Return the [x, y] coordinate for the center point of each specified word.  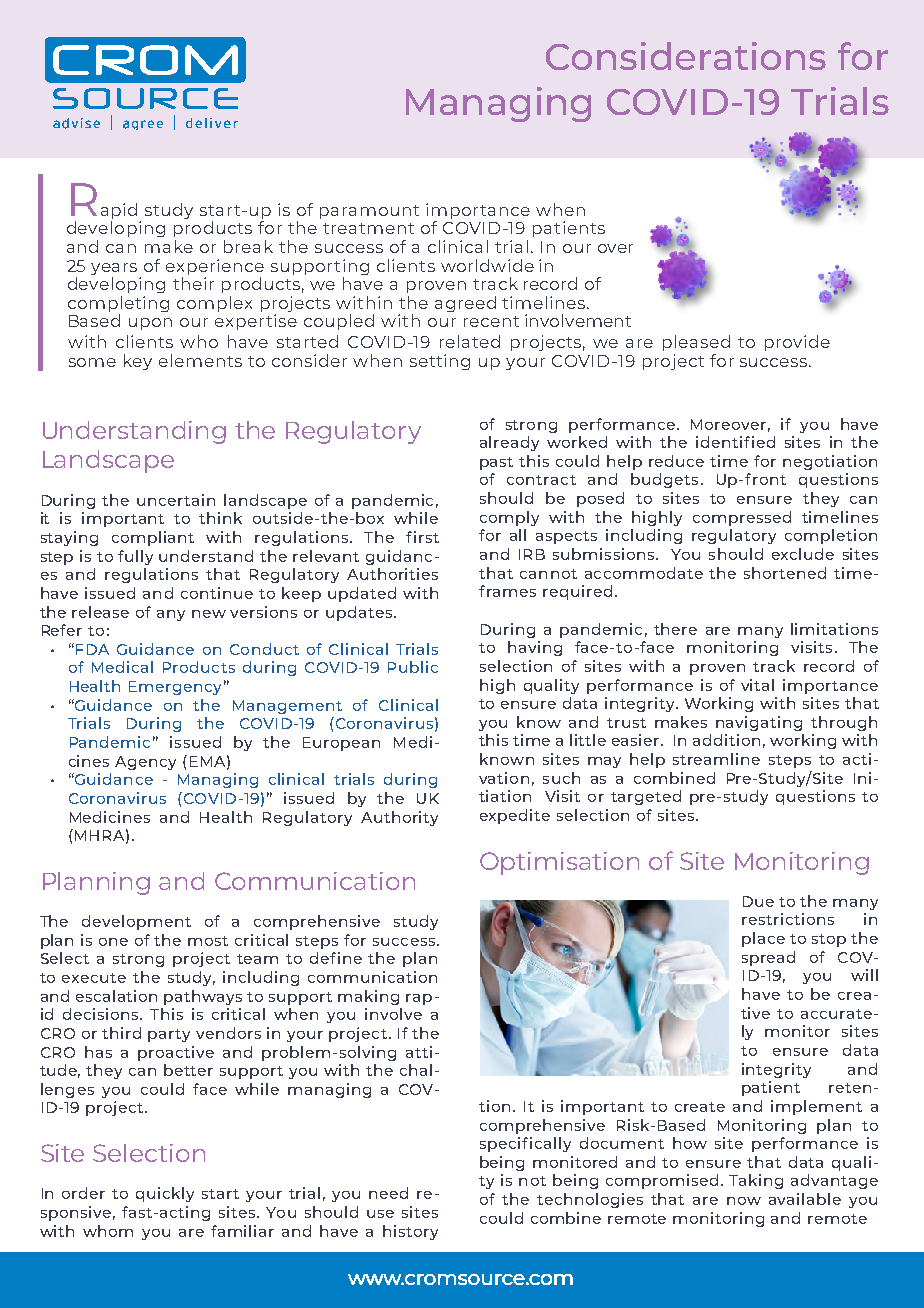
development [136, 922]
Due [758, 901]
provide [797, 343]
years [114, 269]
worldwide [487, 265]
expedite [515, 816]
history [410, 1232]
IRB [532, 554]
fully [135, 557]
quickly [165, 1194]
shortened [785, 573]
